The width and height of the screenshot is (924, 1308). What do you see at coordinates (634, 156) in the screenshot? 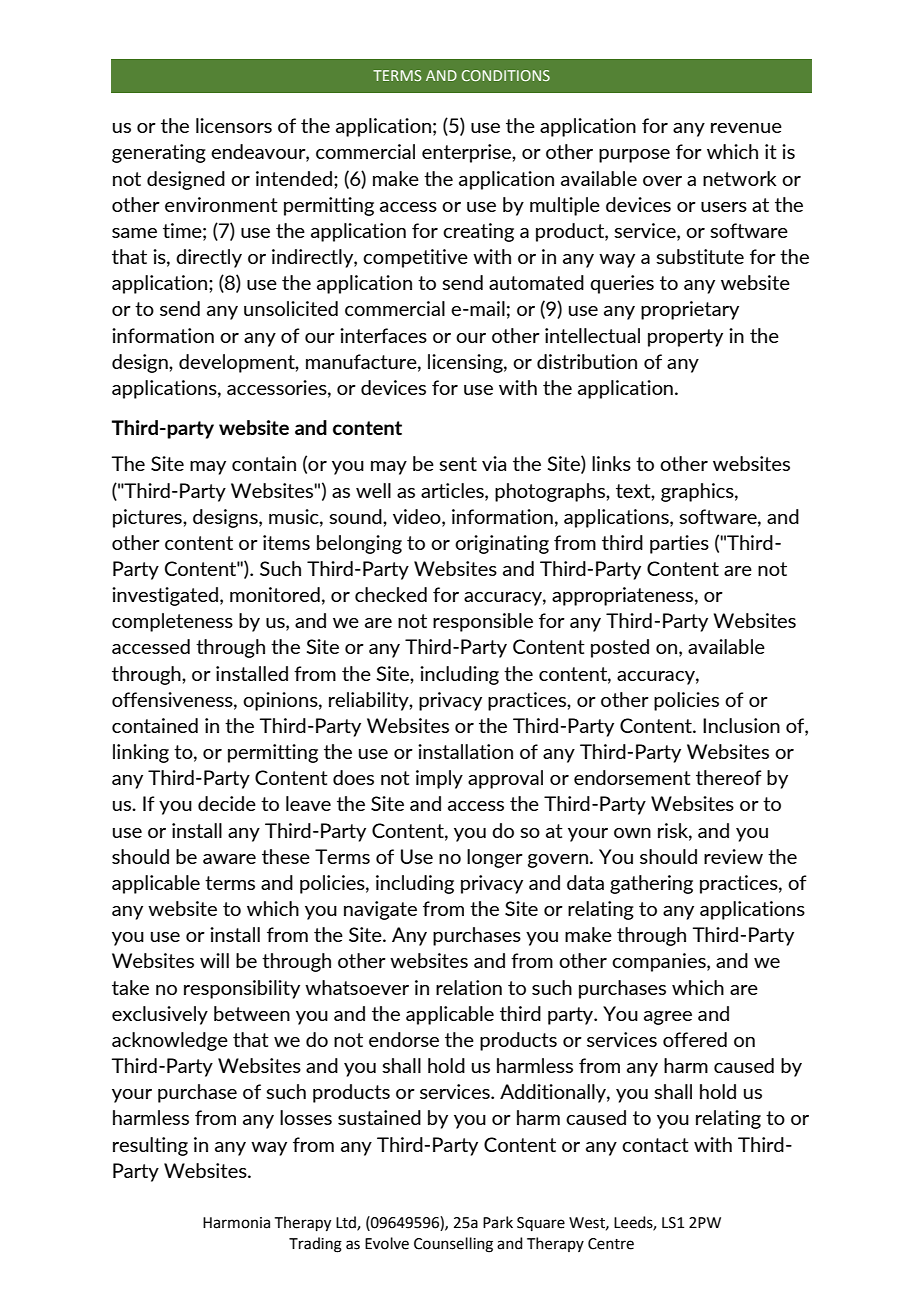
I see `purpose` at bounding box center [634, 156].
